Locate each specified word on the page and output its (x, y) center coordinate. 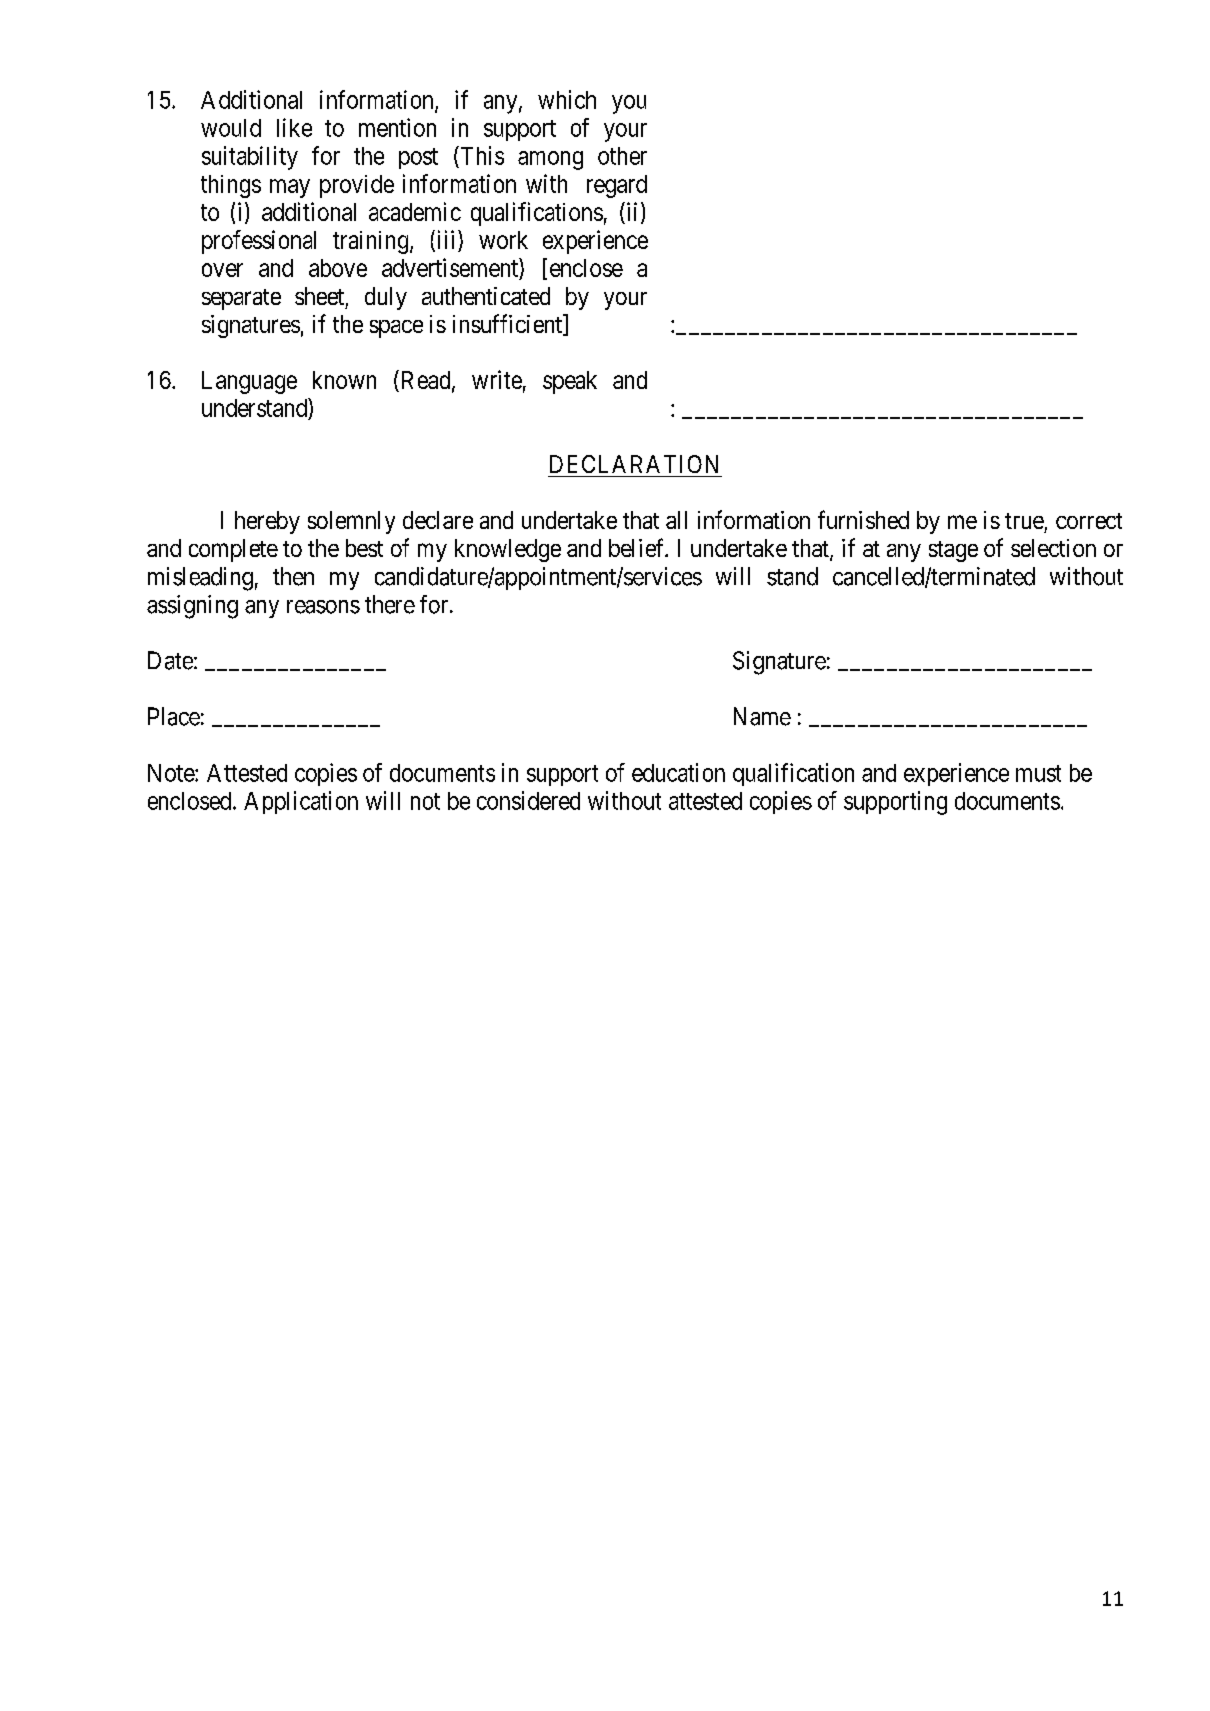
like (294, 127)
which (567, 99)
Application (301, 802)
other (622, 156)
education (678, 772)
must (1038, 773)
